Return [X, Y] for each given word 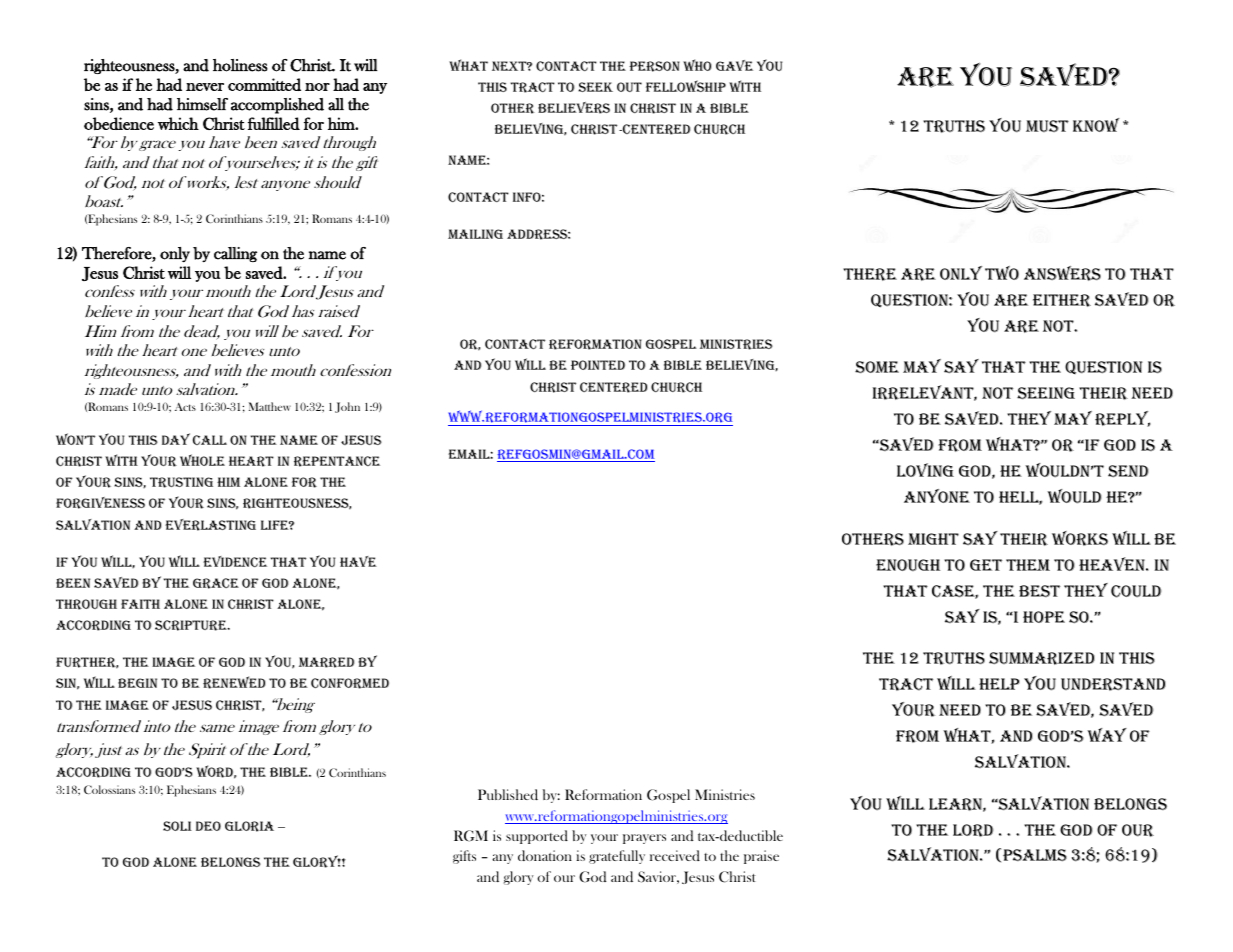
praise [761, 857]
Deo [208, 826]
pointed [598, 365]
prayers [644, 839]
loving [925, 470]
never [205, 87]
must [1047, 126]
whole [202, 460]
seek [595, 87]
